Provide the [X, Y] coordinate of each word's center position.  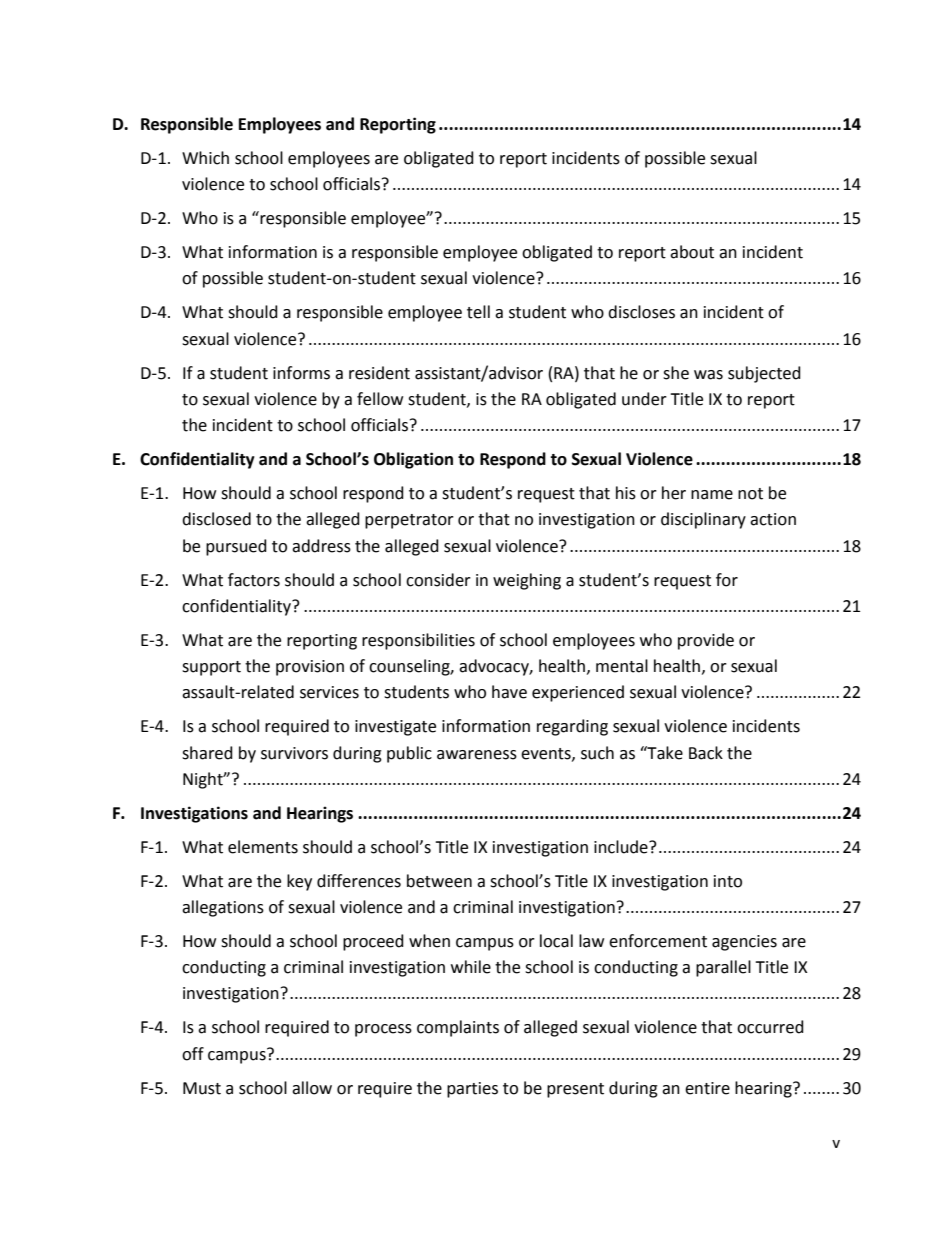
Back [706, 753]
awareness [477, 755]
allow [312, 1088]
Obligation [413, 460]
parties [472, 1090]
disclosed [216, 519]
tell [478, 312]
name [712, 495]
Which [205, 158]
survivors [294, 753]
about [692, 252]
